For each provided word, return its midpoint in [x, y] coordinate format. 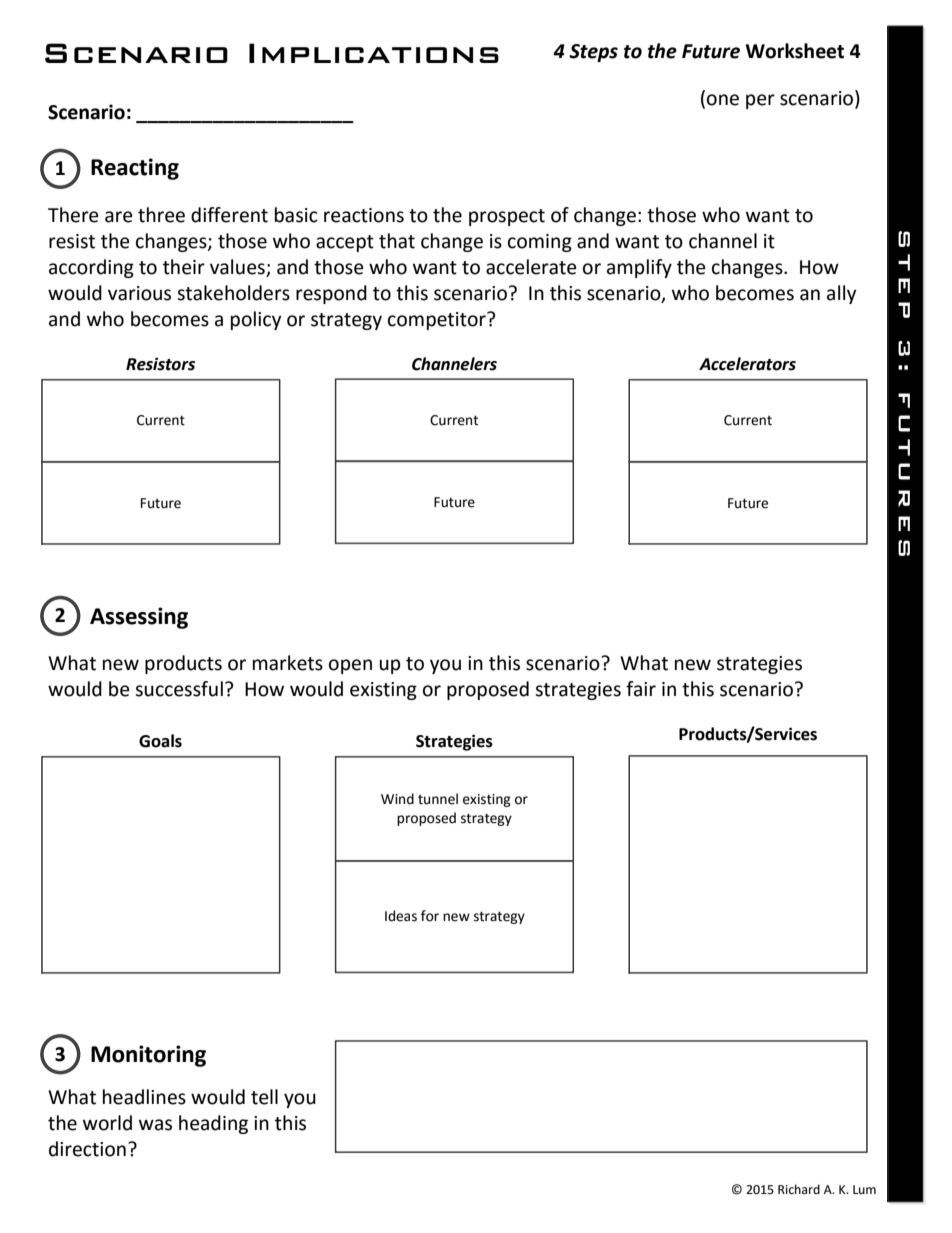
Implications [374, 53]
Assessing [139, 618]
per [760, 101]
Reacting [135, 169]
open [350, 666]
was [155, 1125]
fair [641, 689]
